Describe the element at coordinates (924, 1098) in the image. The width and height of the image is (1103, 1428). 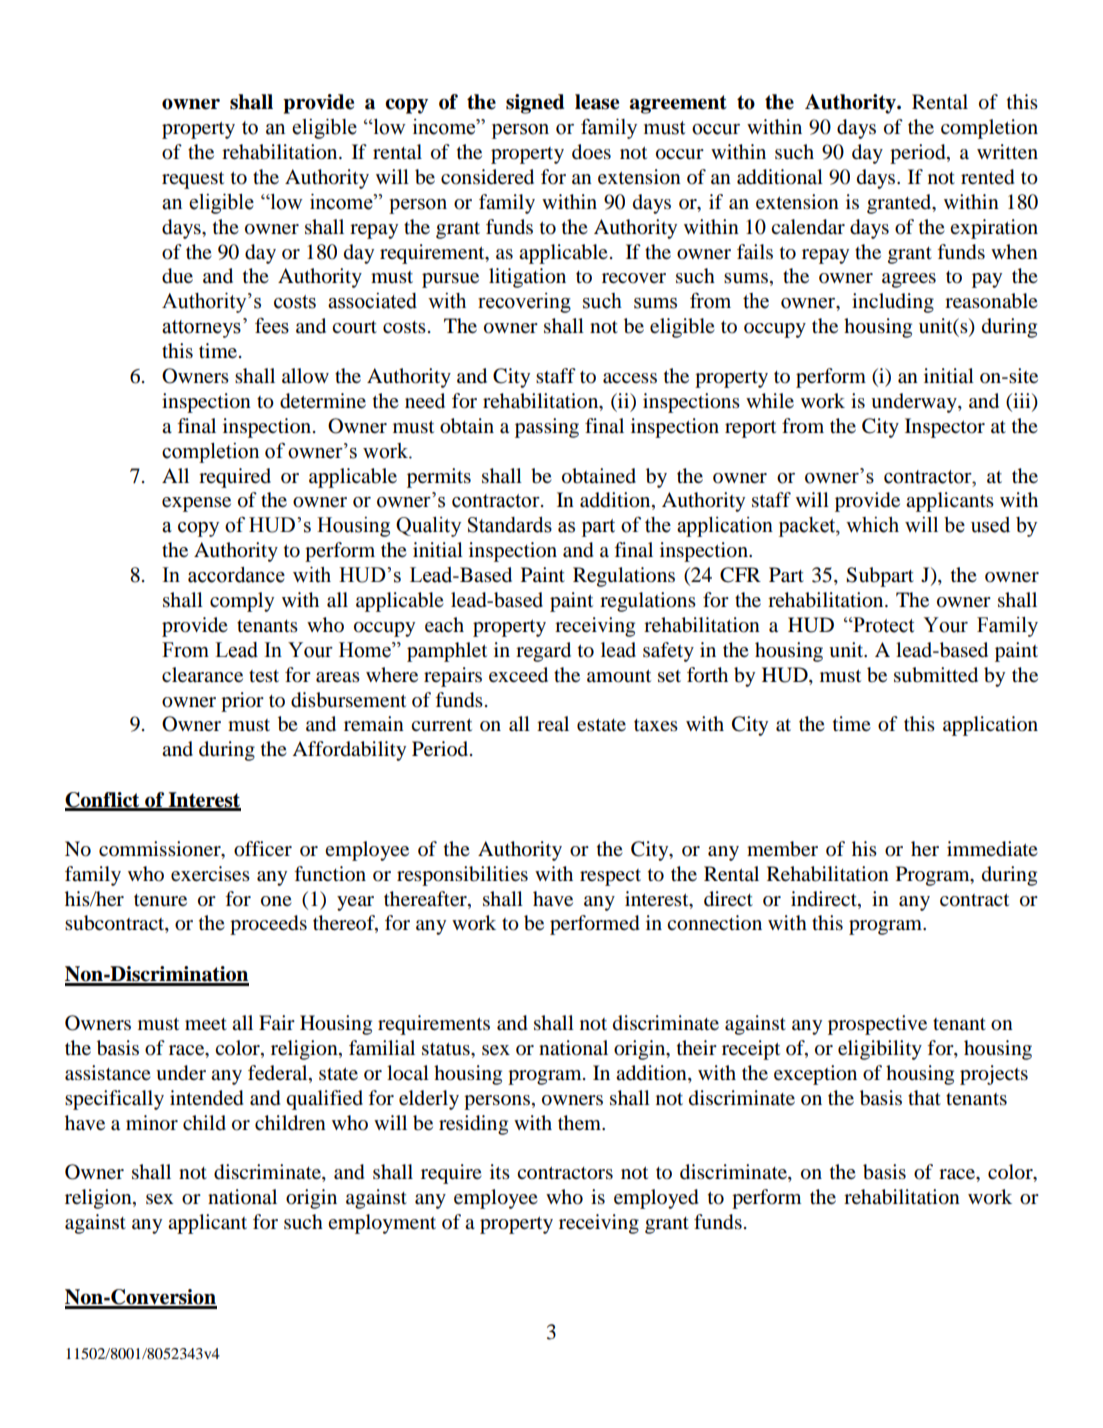
I see `that` at that location.
